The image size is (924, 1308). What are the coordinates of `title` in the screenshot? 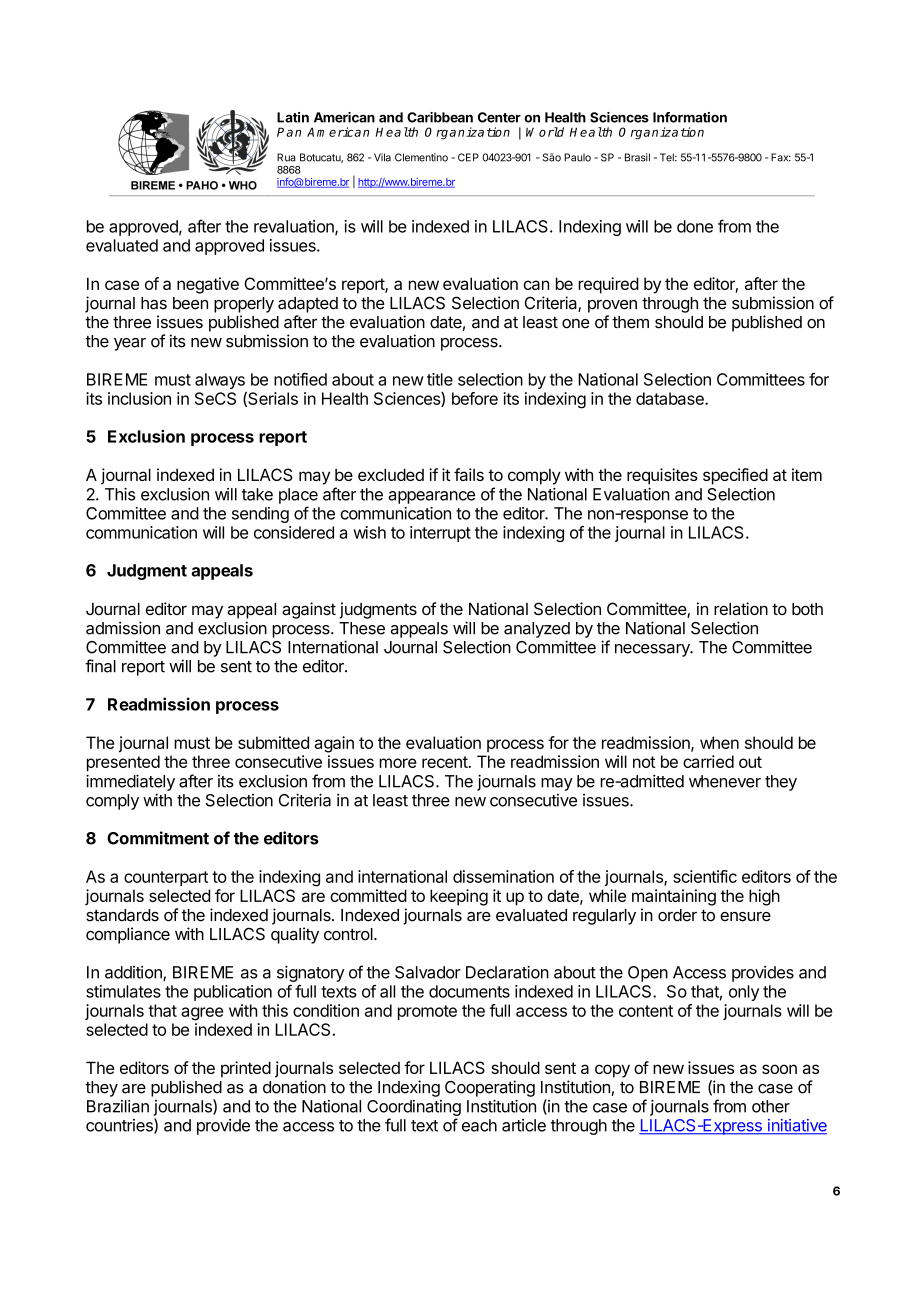 It's located at (440, 379).
